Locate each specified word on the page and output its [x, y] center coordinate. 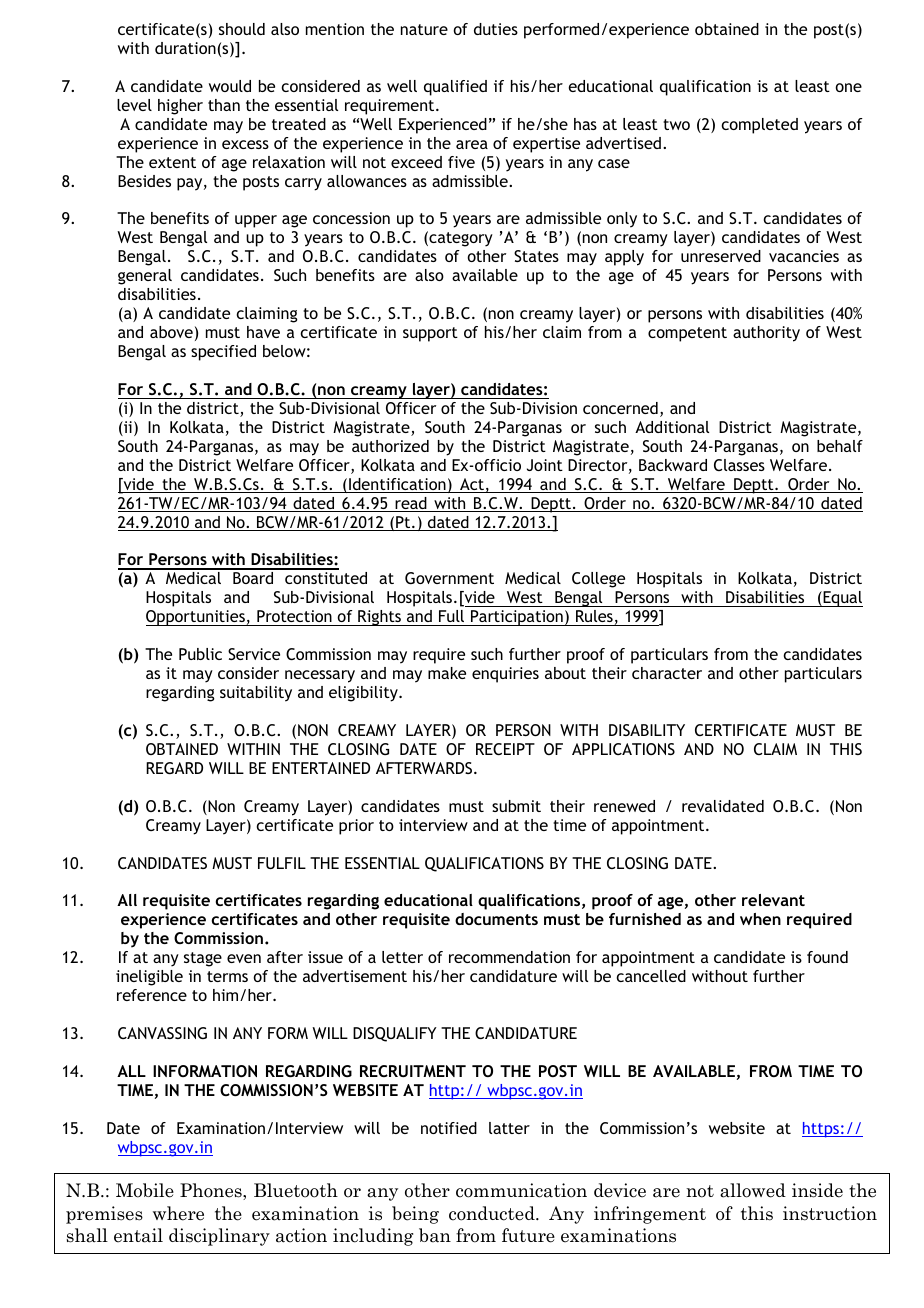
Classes [739, 465]
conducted [493, 1213]
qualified [455, 88]
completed [759, 126]
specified [223, 353]
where [178, 1213]
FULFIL [282, 863]
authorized [390, 446]
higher [180, 107]
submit [516, 806]
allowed [753, 1190]
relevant [773, 900]
